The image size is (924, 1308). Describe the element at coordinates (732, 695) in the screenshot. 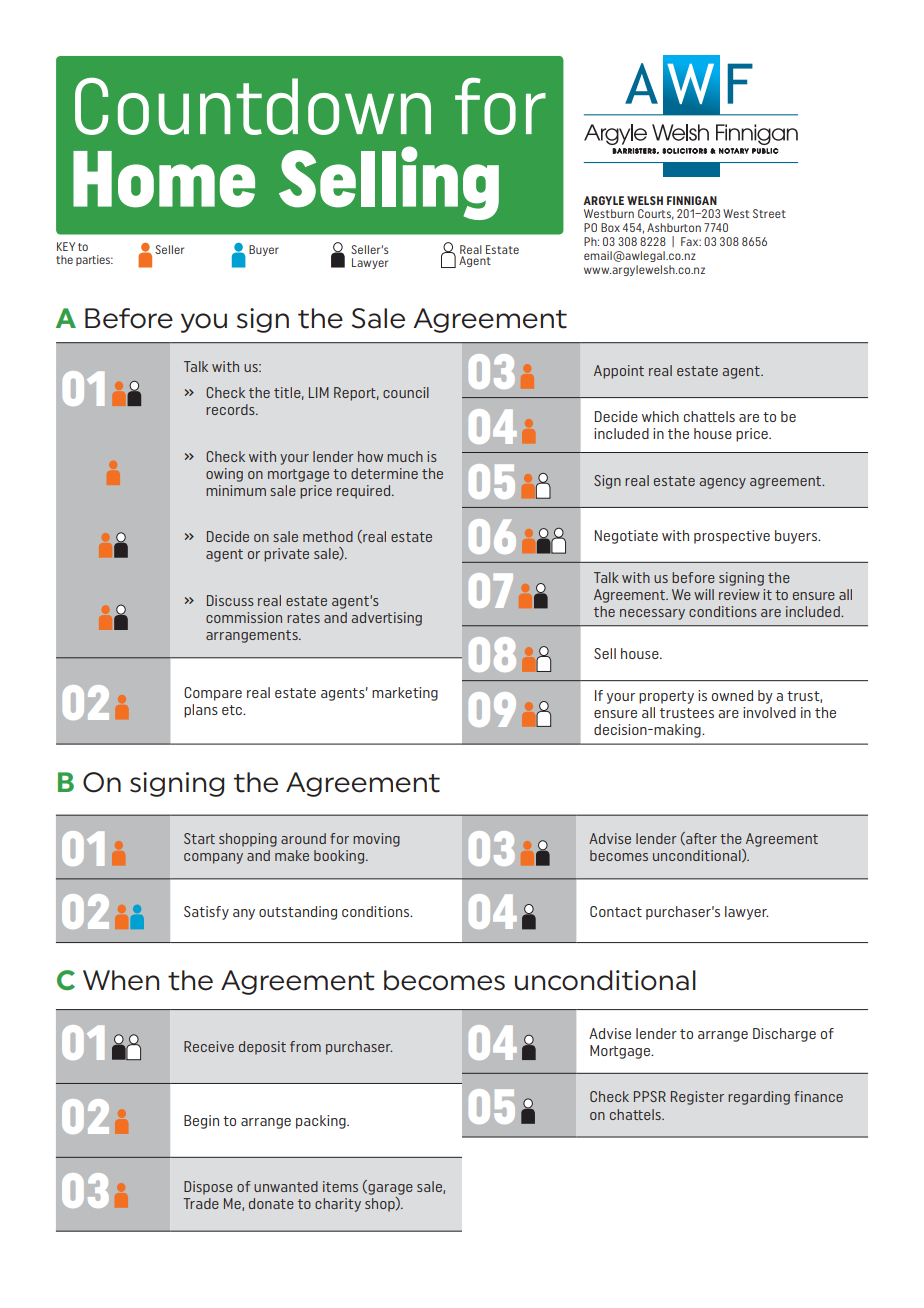

I see `owned` at that location.
